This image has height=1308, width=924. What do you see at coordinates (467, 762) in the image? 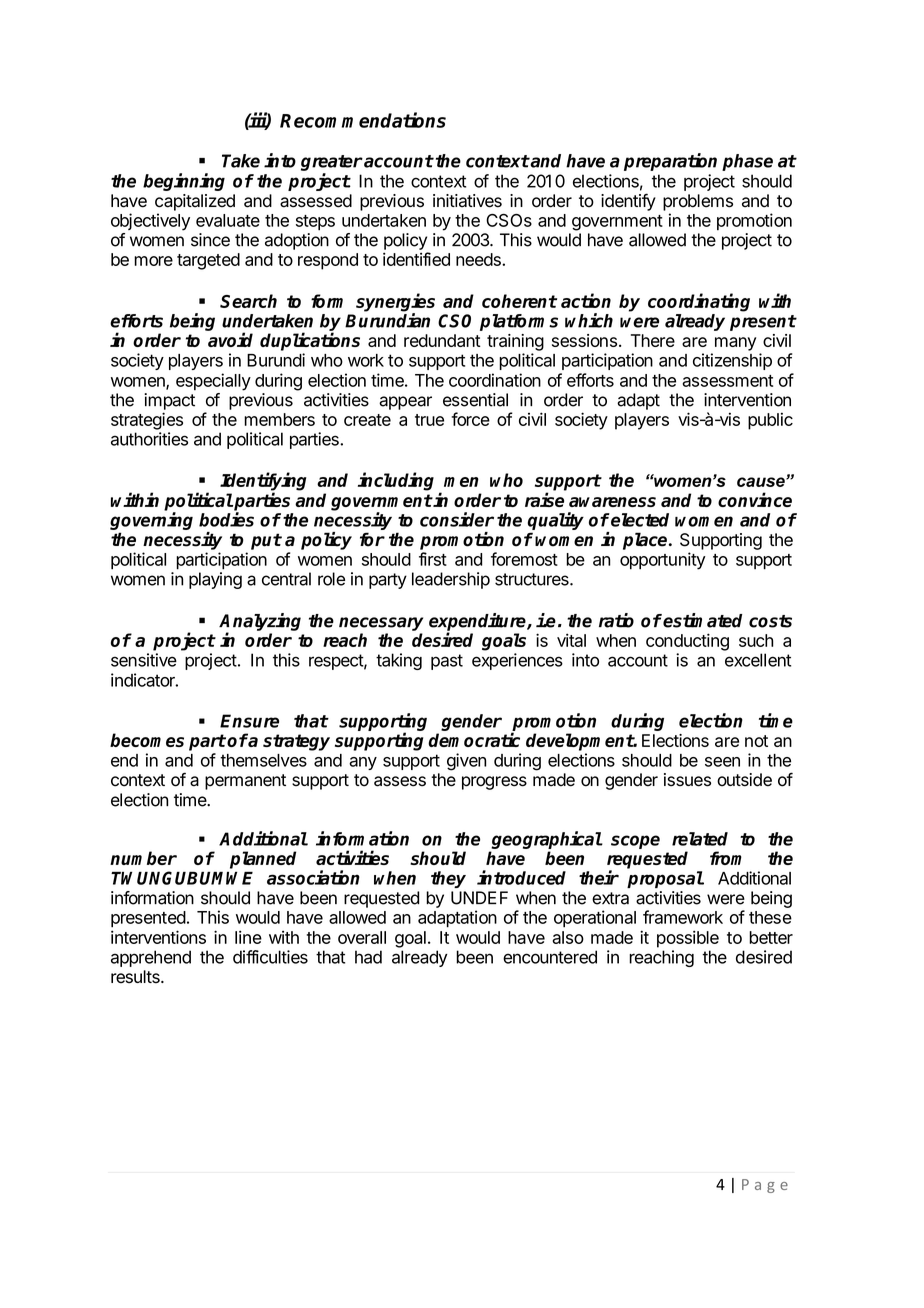
I see `given` at bounding box center [467, 762].
